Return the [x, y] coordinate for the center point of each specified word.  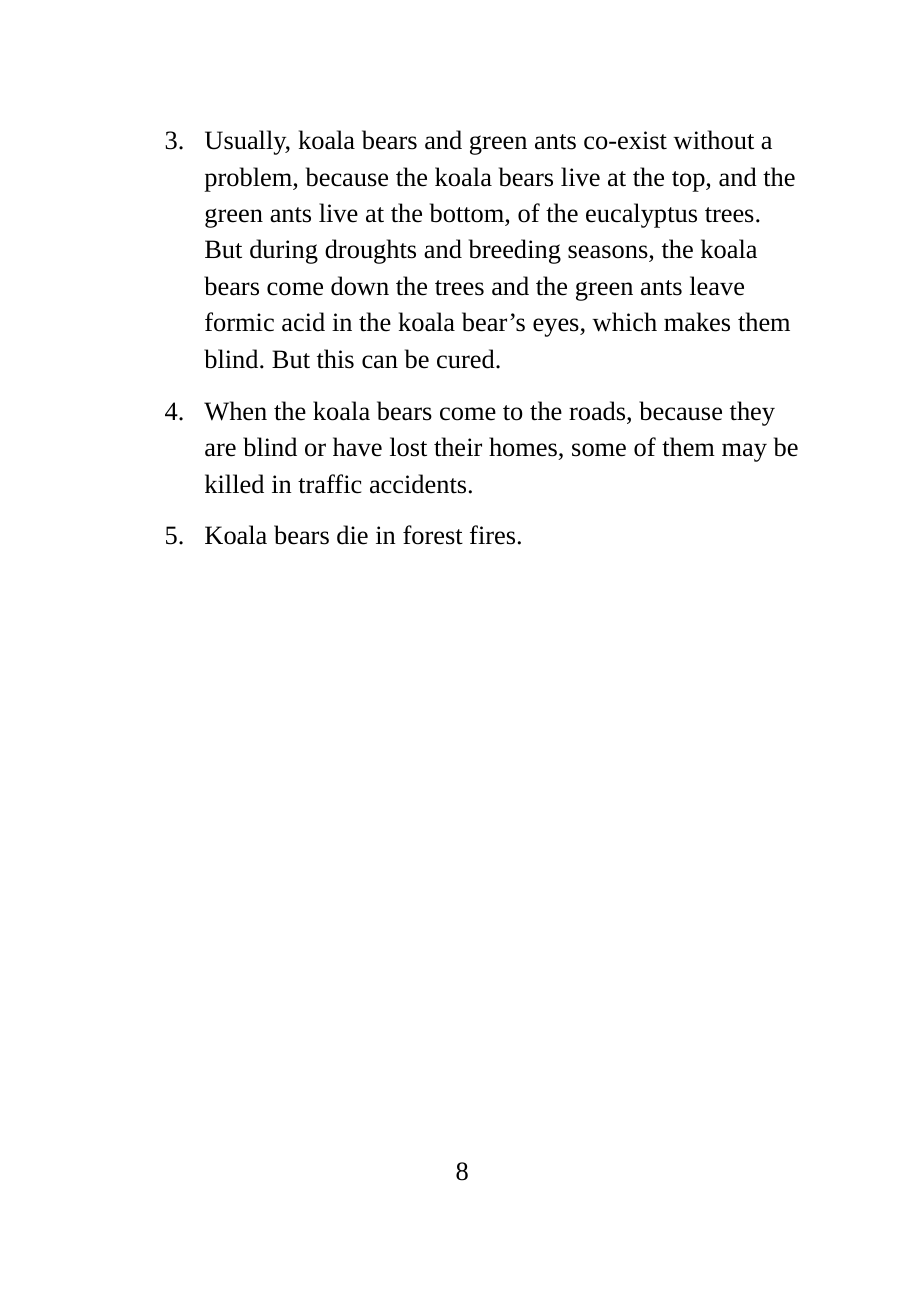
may [744, 452]
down [360, 286]
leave [717, 286]
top [689, 181]
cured [467, 359]
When [235, 411]
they [752, 413]
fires [492, 535]
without [713, 140]
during [284, 251]
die [352, 535]
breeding [515, 251]
